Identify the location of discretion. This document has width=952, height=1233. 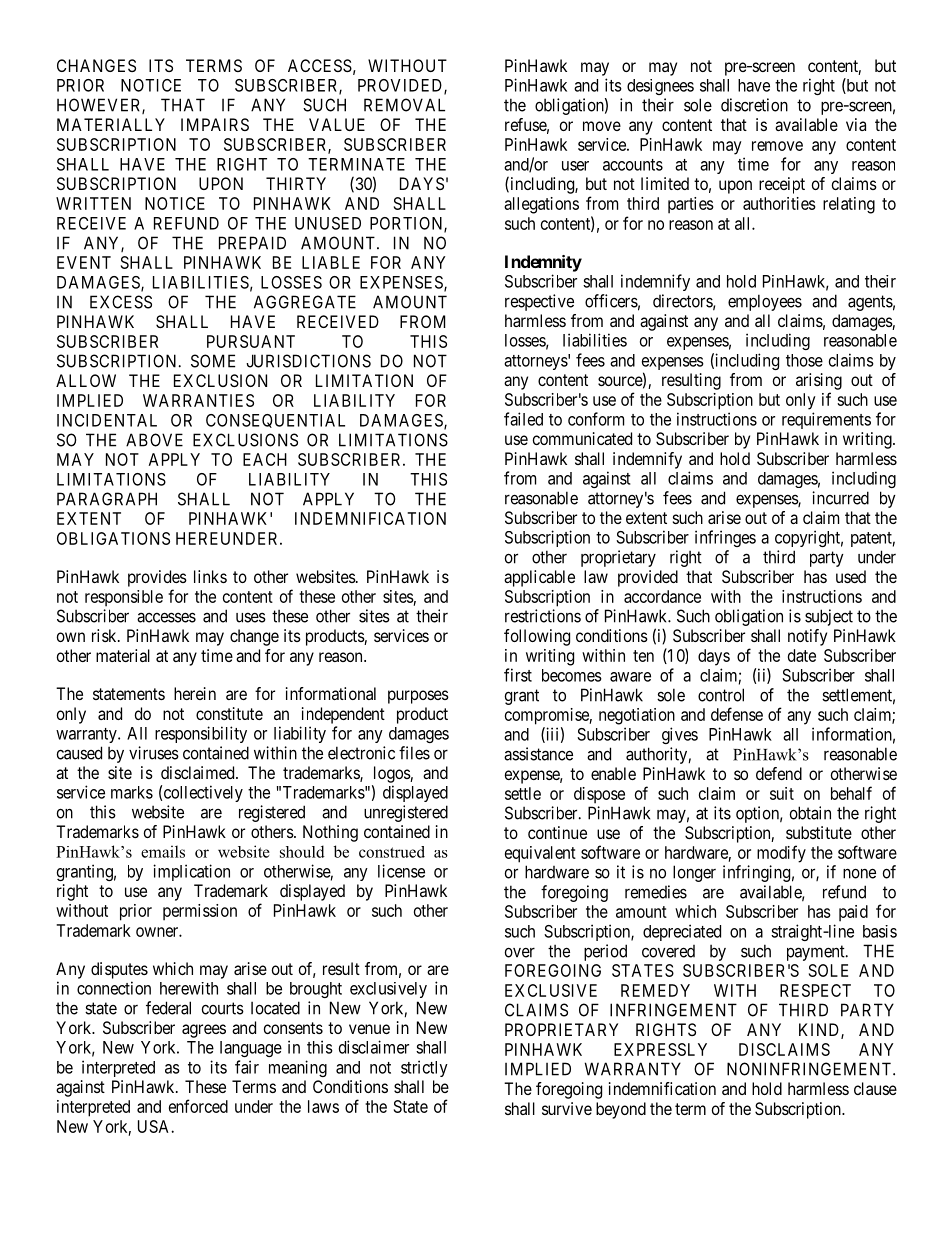
(754, 105).
